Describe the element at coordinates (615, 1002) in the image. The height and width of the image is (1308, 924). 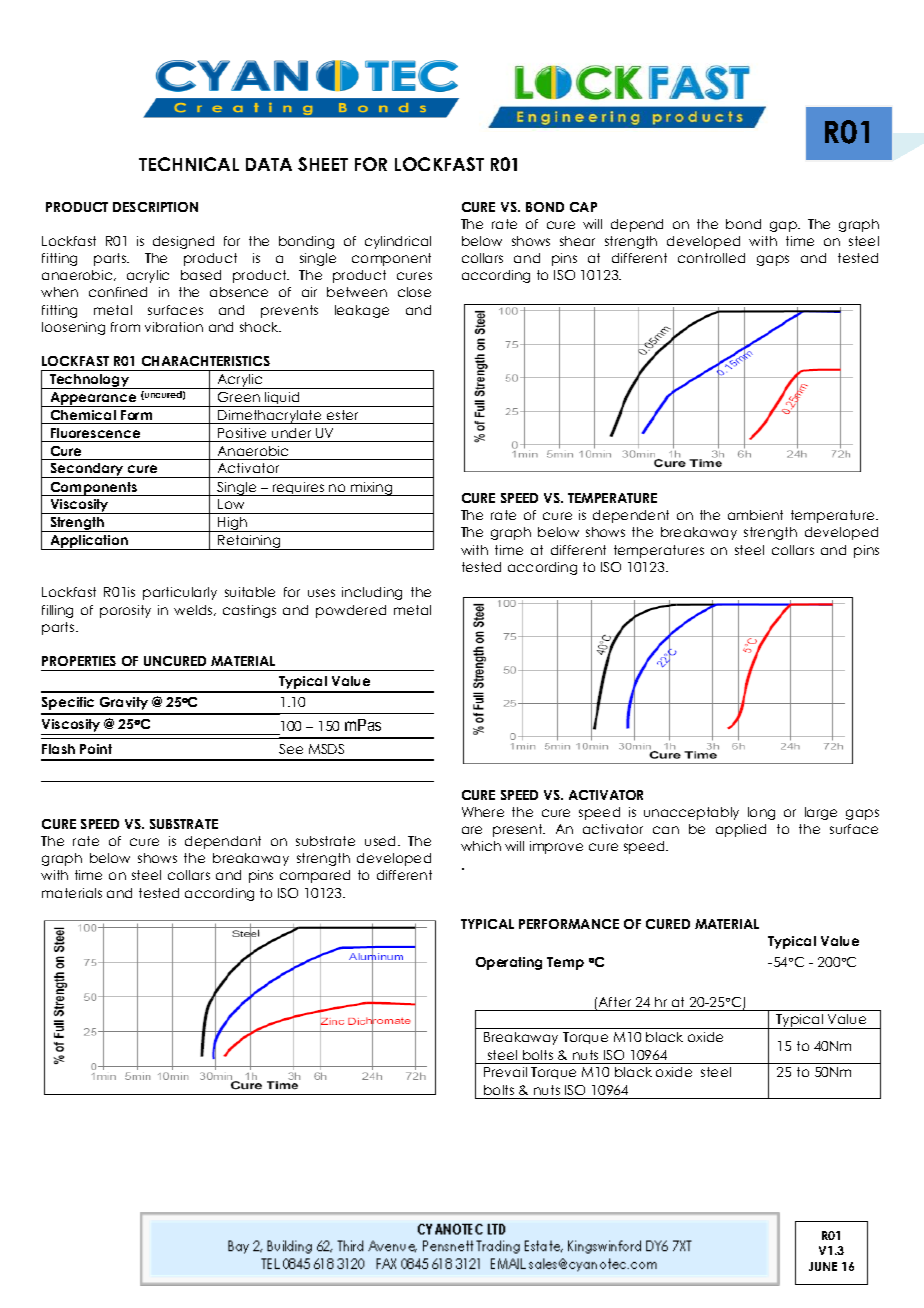
I see `After` at that location.
